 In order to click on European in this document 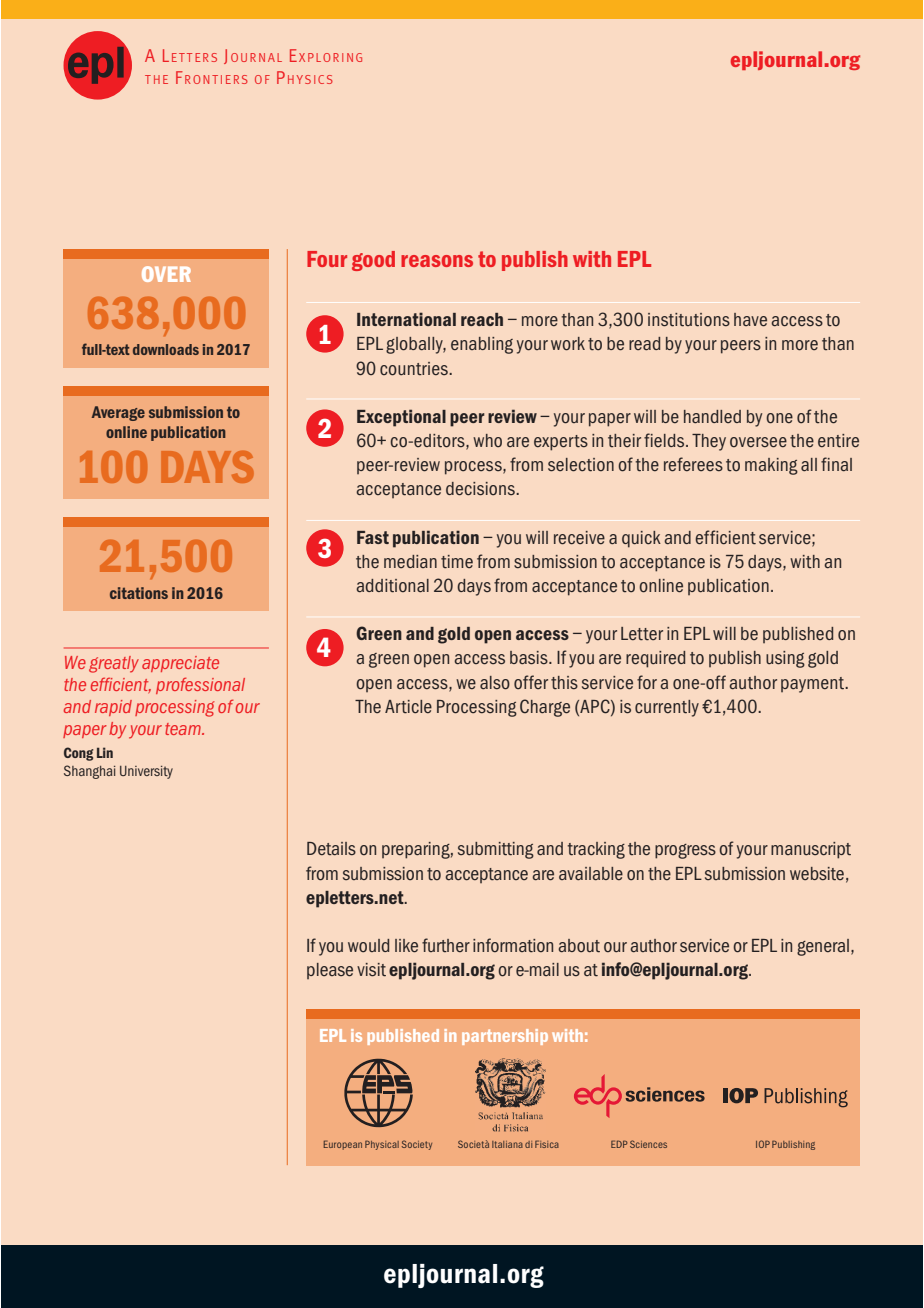, I will do `click(343, 1145)`.
